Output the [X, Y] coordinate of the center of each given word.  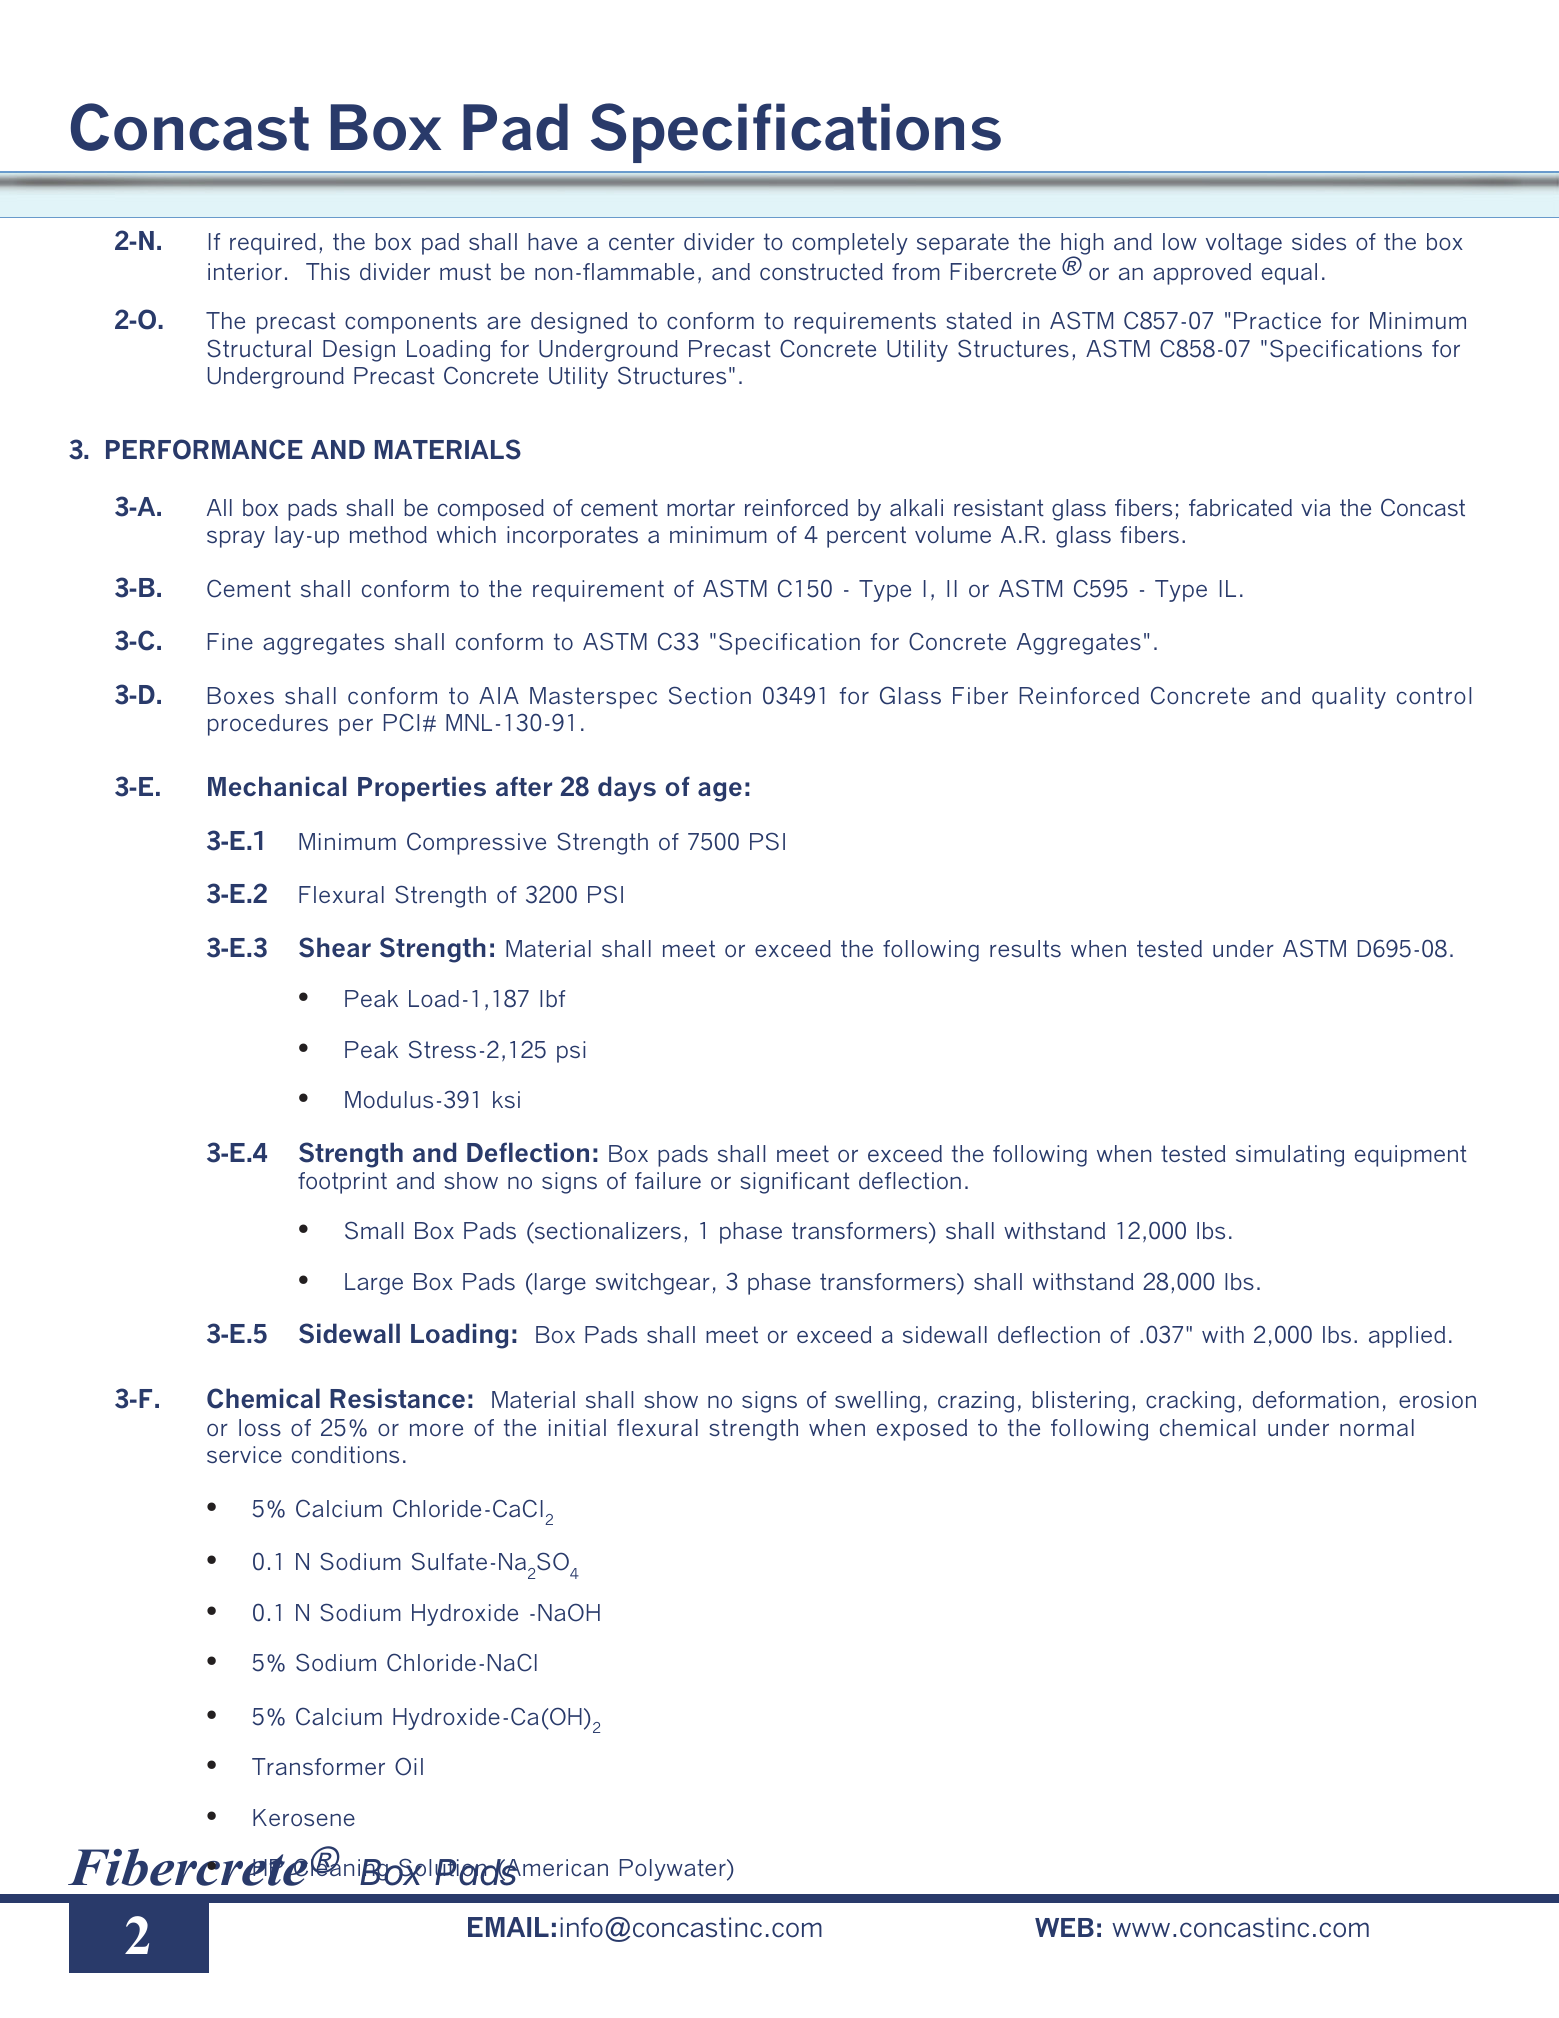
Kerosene [304, 1817]
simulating [1290, 1156]
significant [795, 1183]
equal [1289, 274]
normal [1377, 1427]
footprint [342, 1183]
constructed [821, 272]
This [328, 271]
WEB [1064, 1927]
